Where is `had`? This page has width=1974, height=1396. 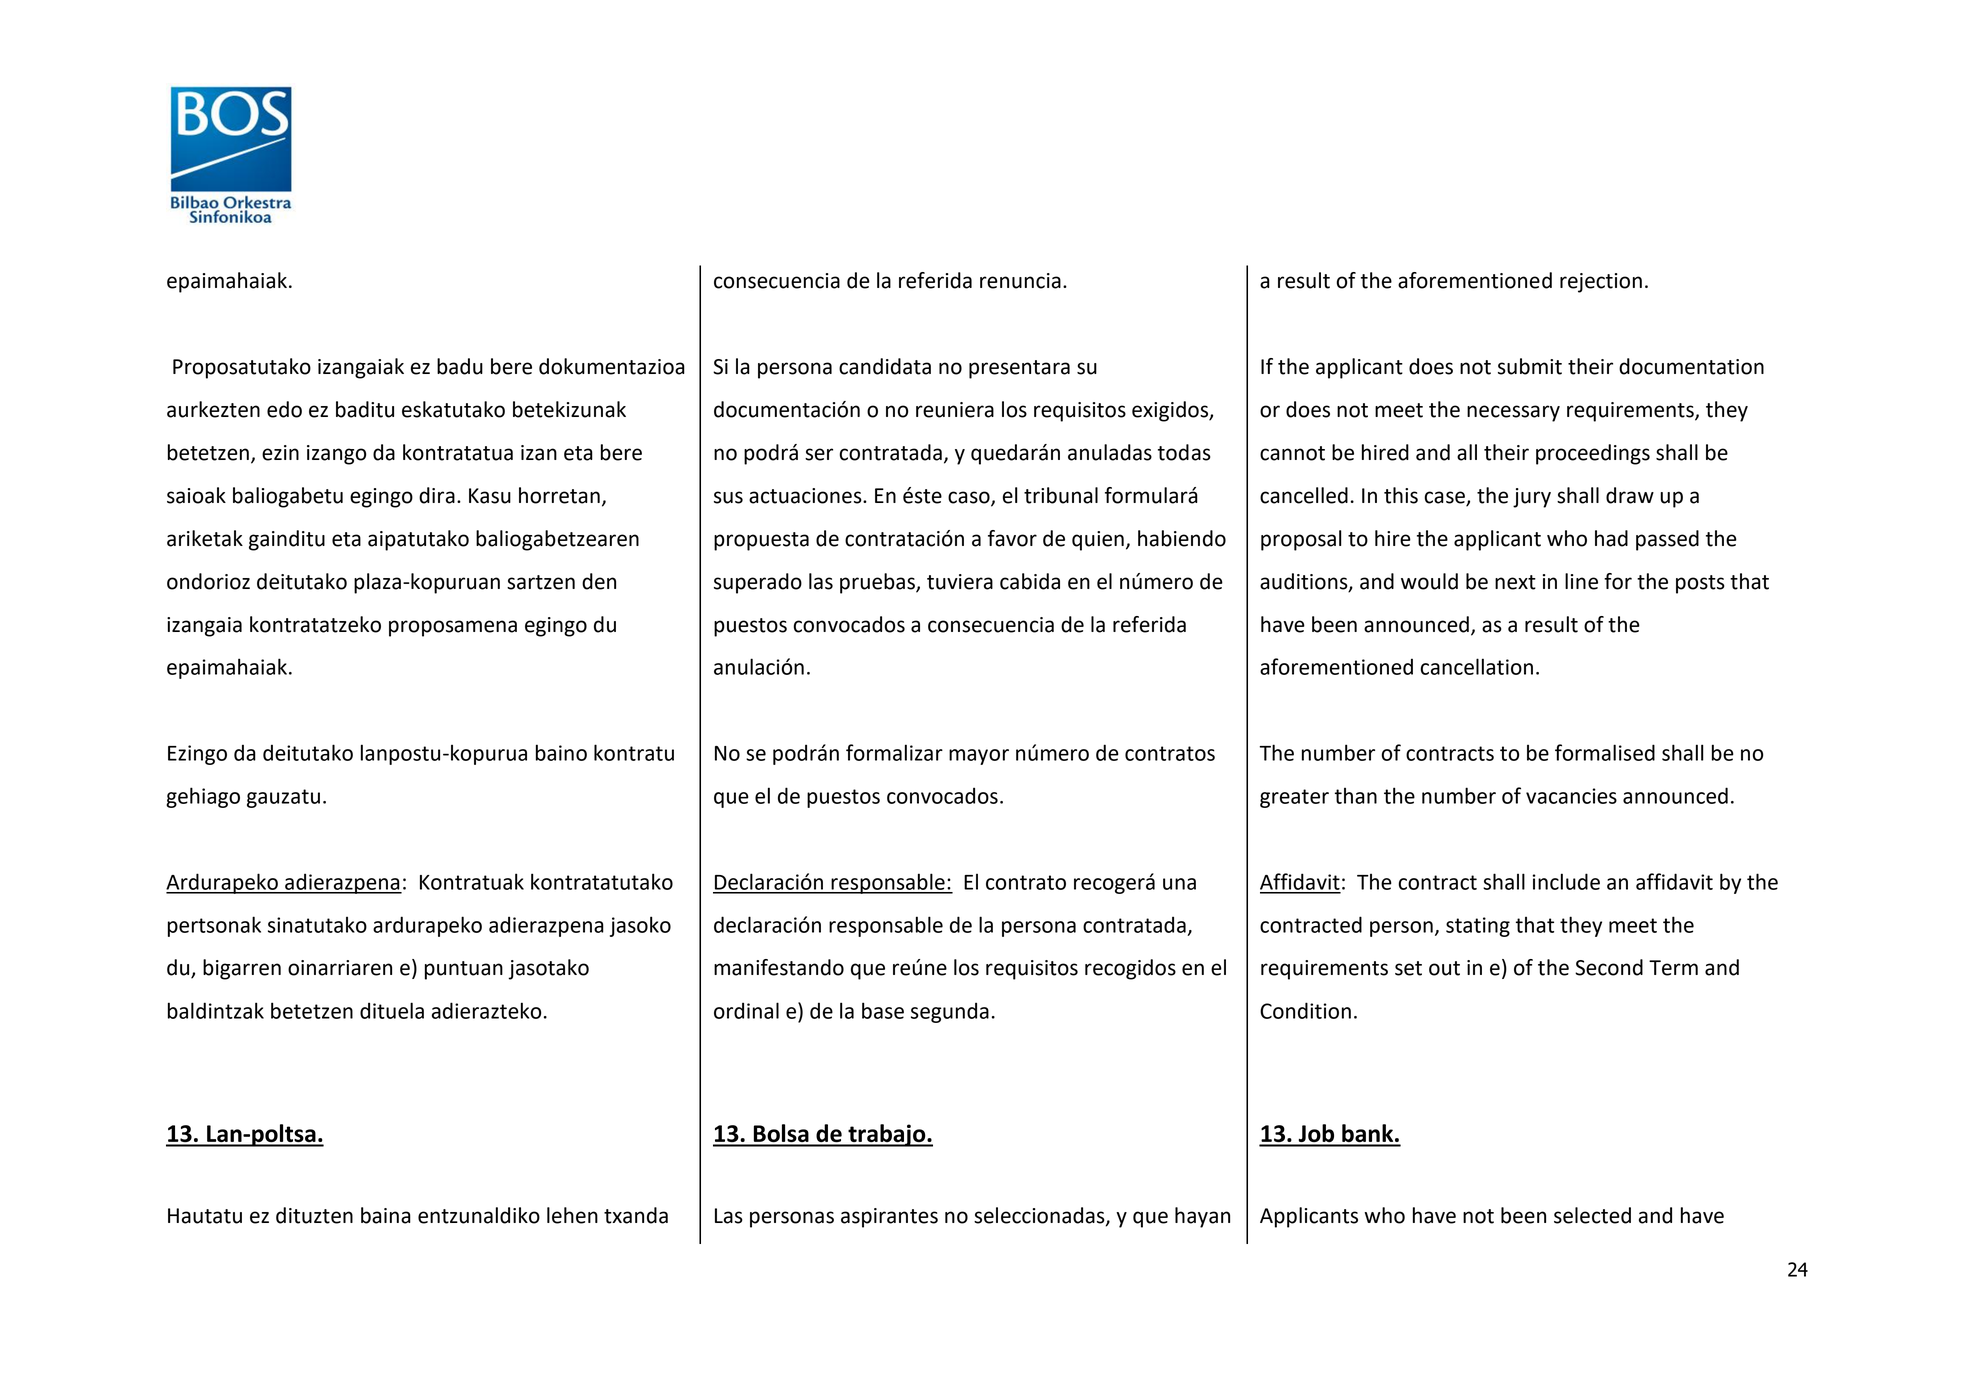
had is located at coordinates (1611, 538).
